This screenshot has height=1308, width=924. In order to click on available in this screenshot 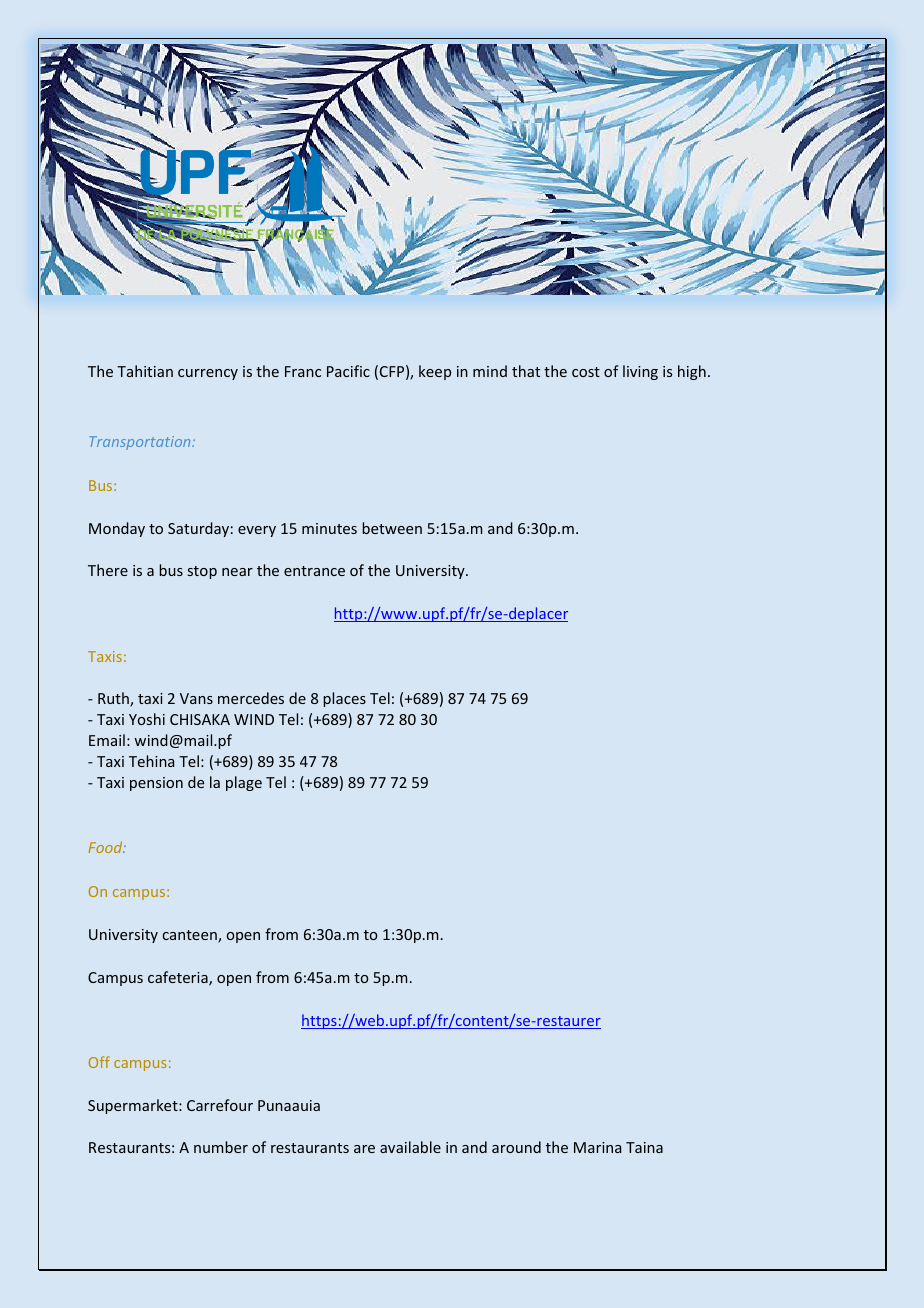, I will do `click(410, 1147)`.
